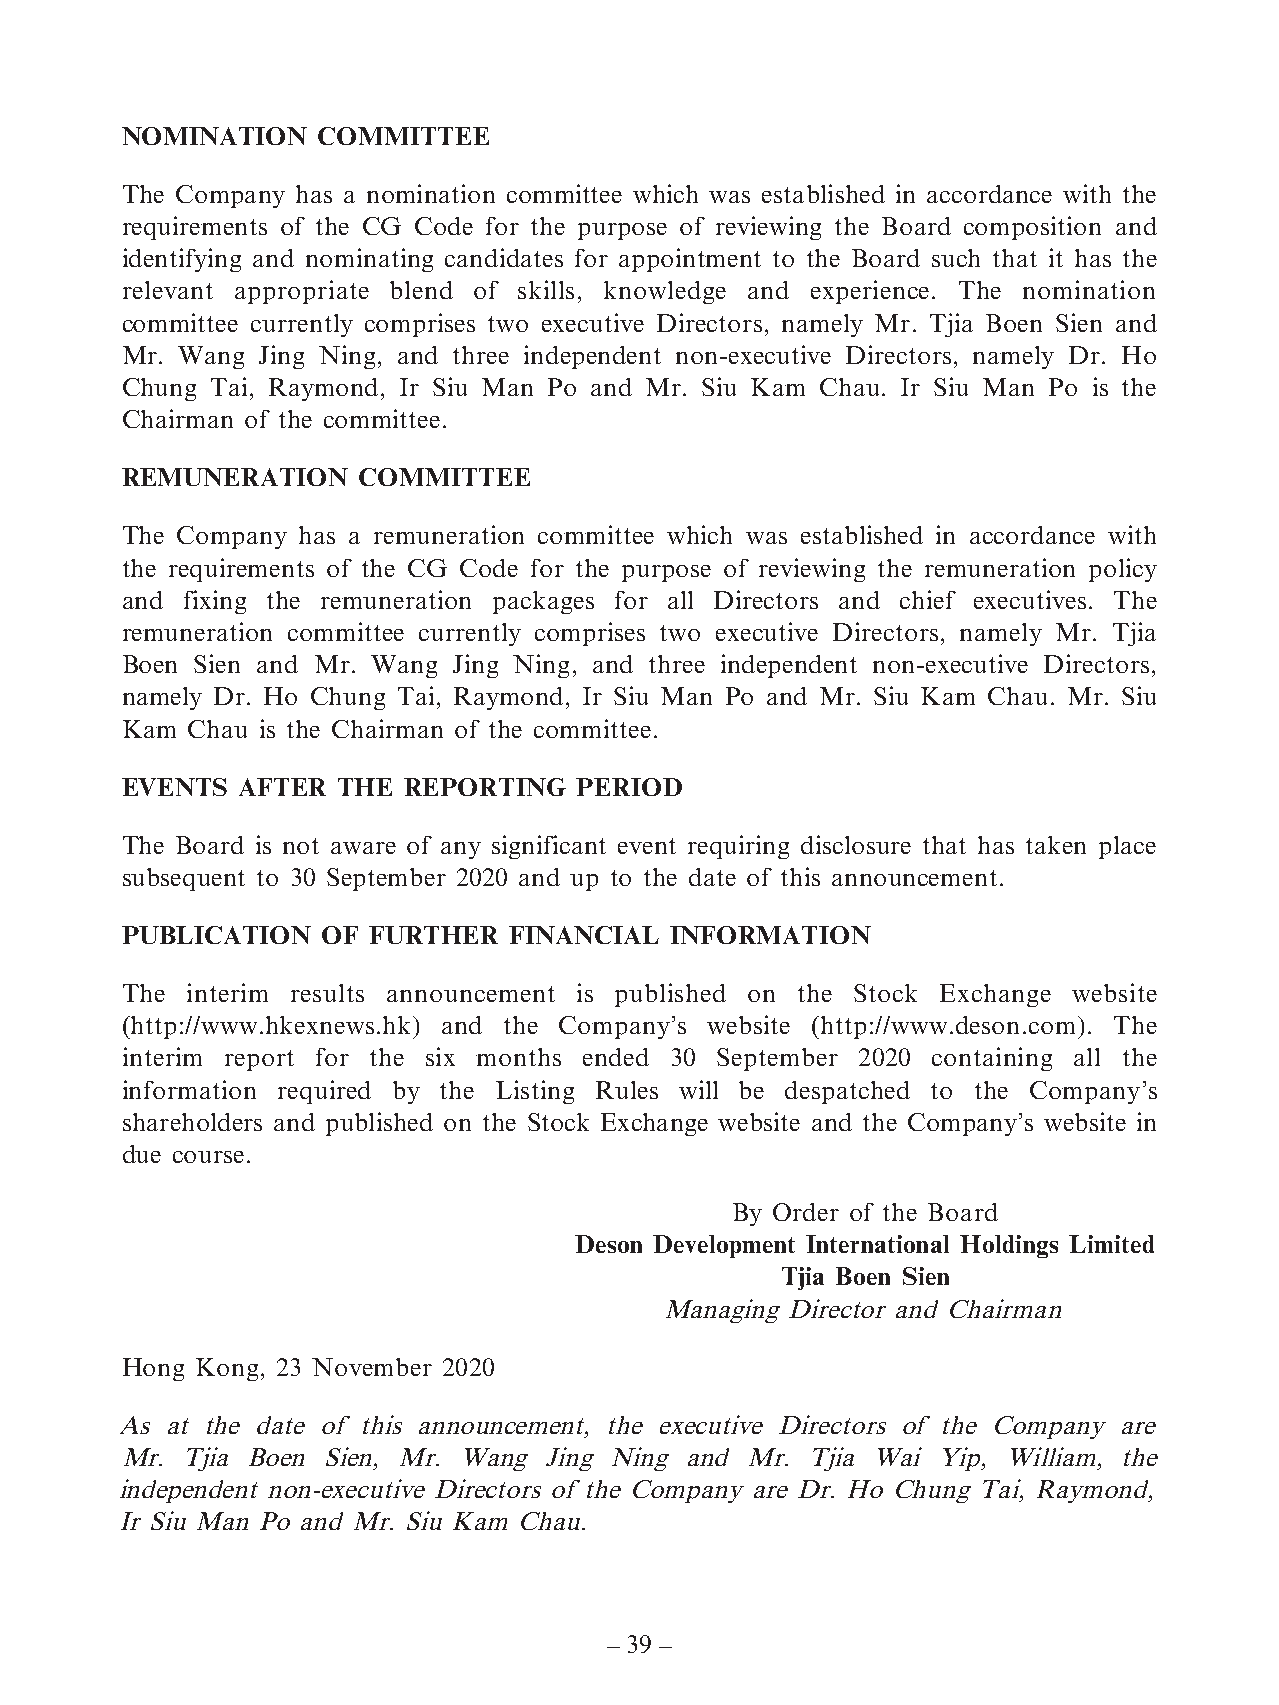 This screenshot has width=1279, height=1705. Describe the element at coordinates (616, 1057) in the screenshot. I see `ended` at that location.
